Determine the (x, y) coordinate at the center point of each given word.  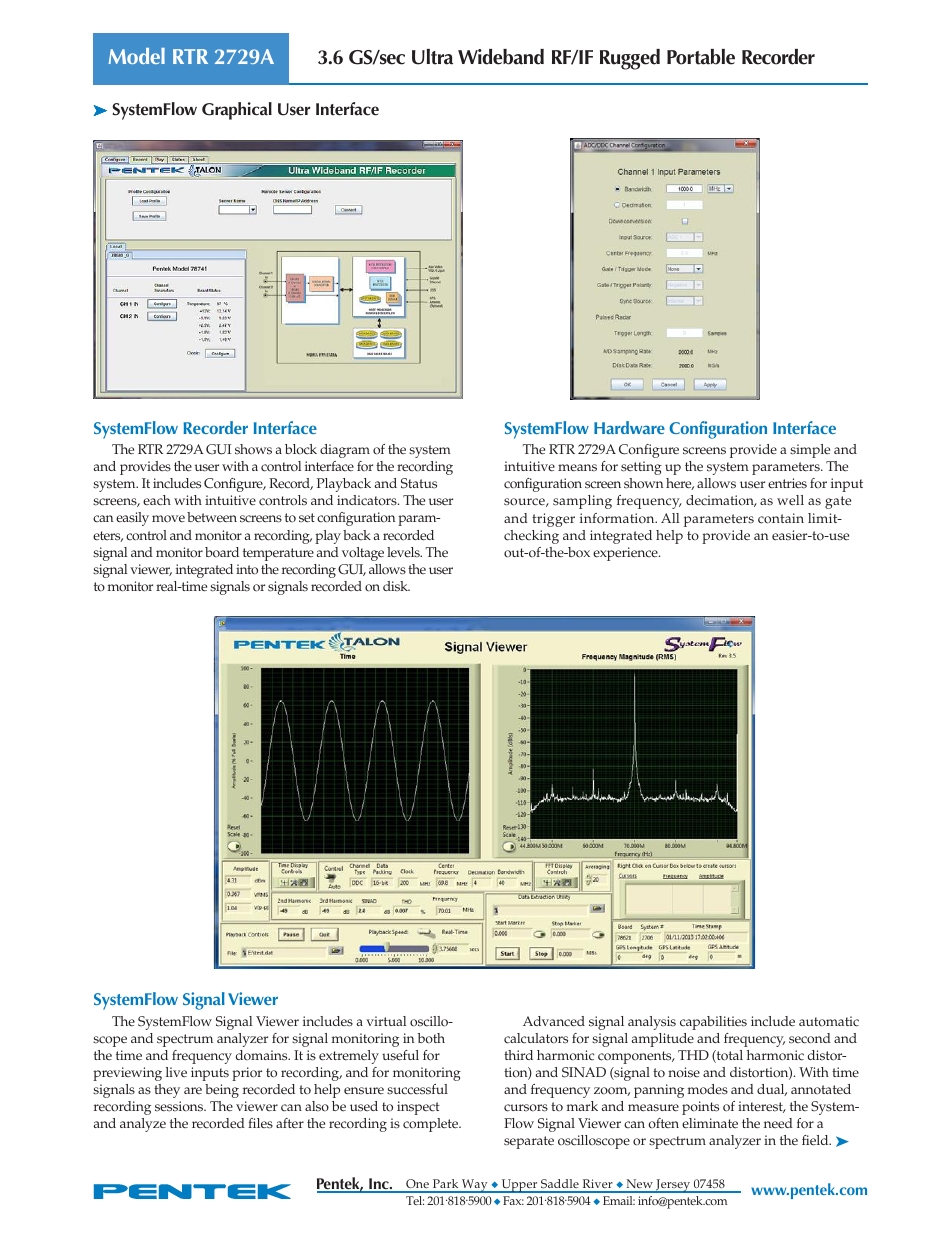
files (260, 1123)
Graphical (237, 111)
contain (781, 518)
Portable (701, 57)
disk (396, 586)
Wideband (501, 57)
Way (475, 1186)
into (247, 569)
